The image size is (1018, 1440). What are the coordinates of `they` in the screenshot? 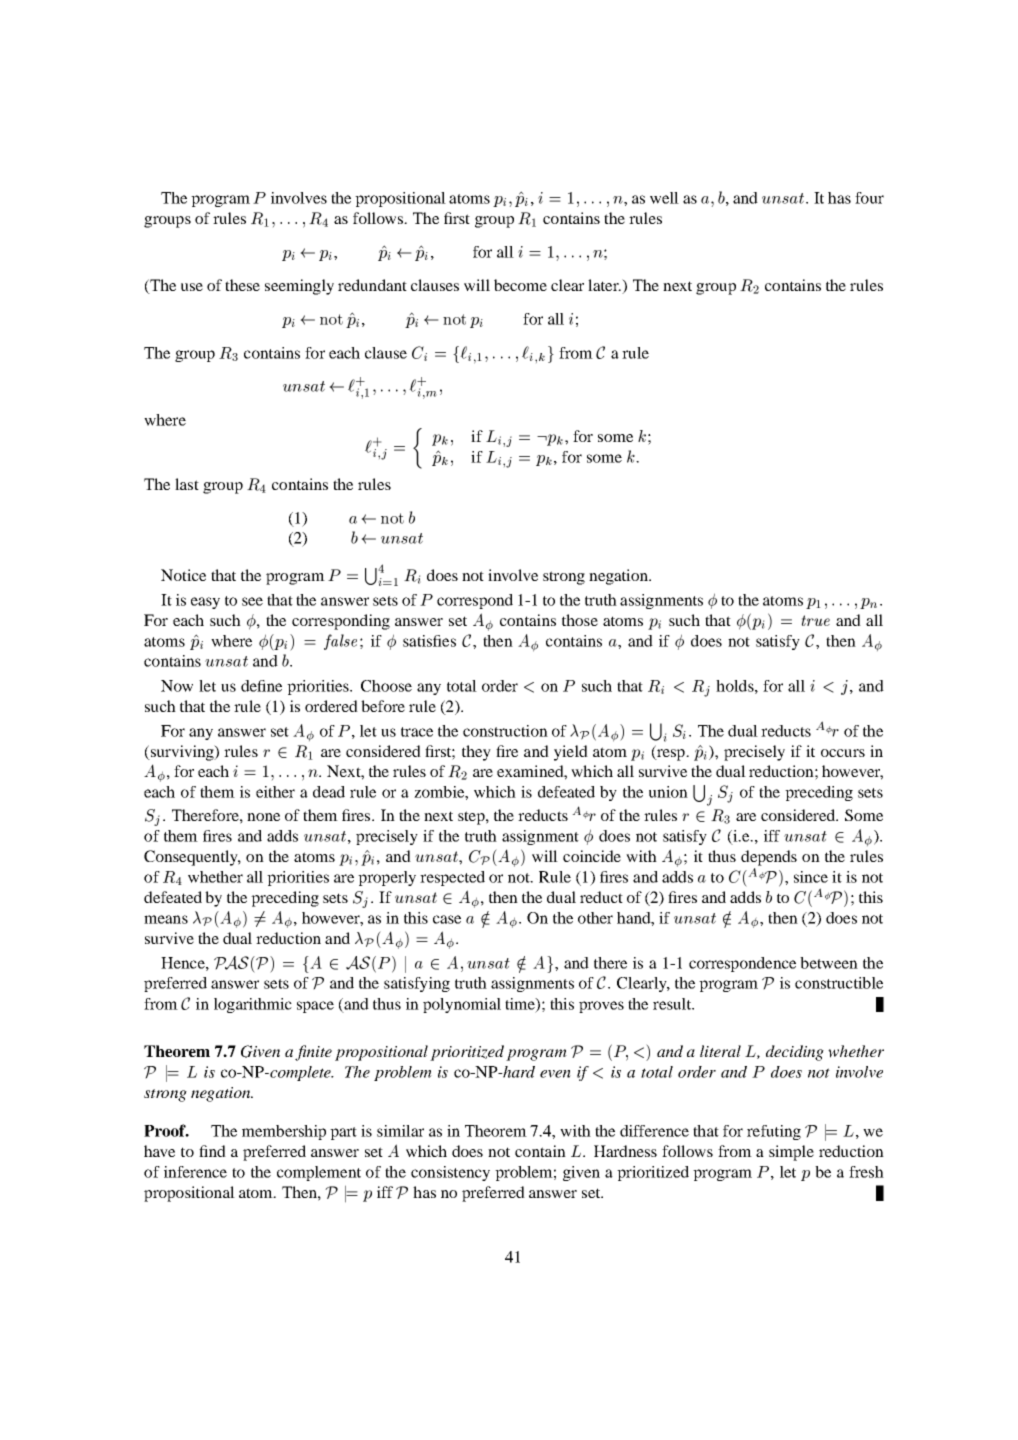 It's located at (476, 753).
